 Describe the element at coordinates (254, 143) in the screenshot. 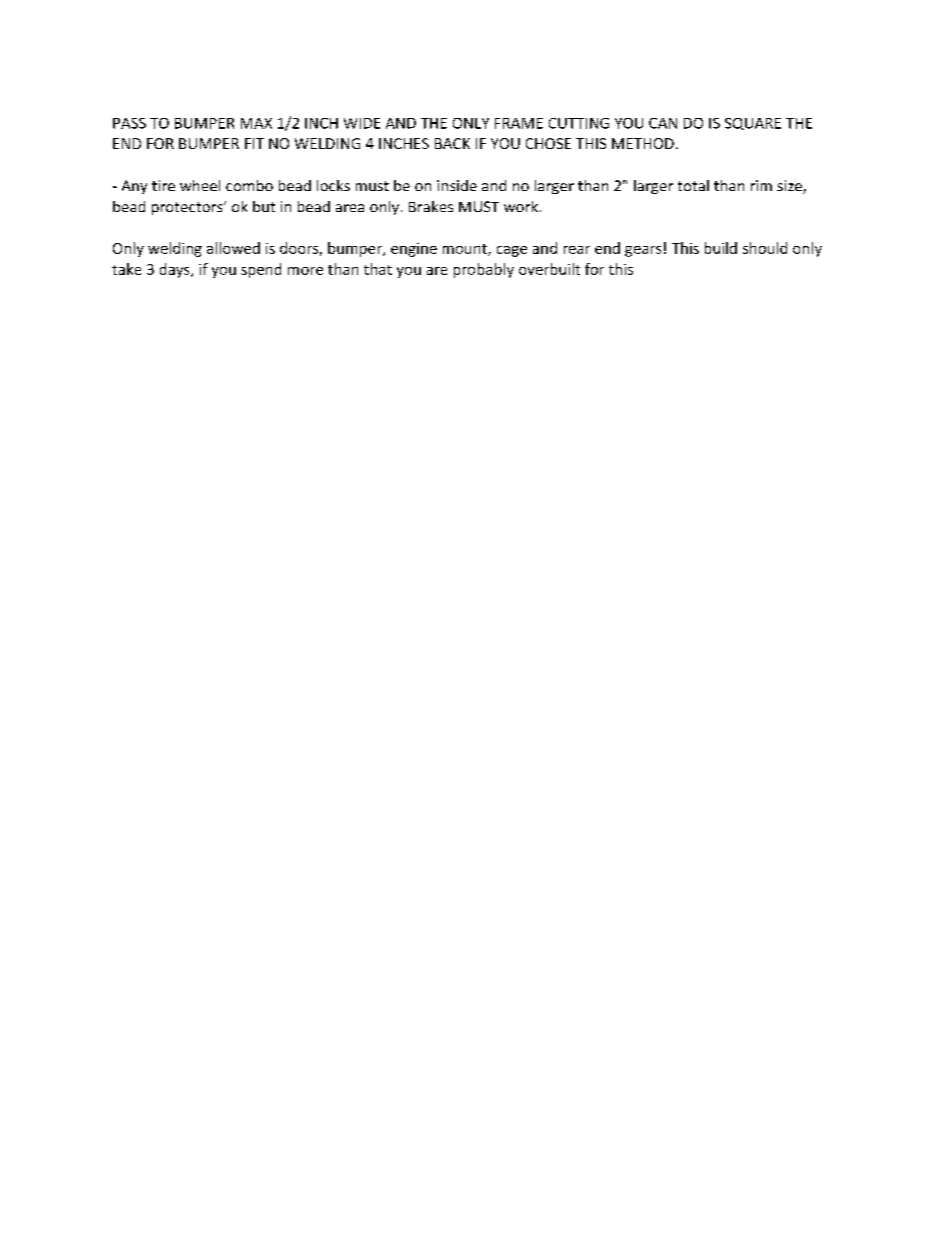

I see `FIT` at that location.
